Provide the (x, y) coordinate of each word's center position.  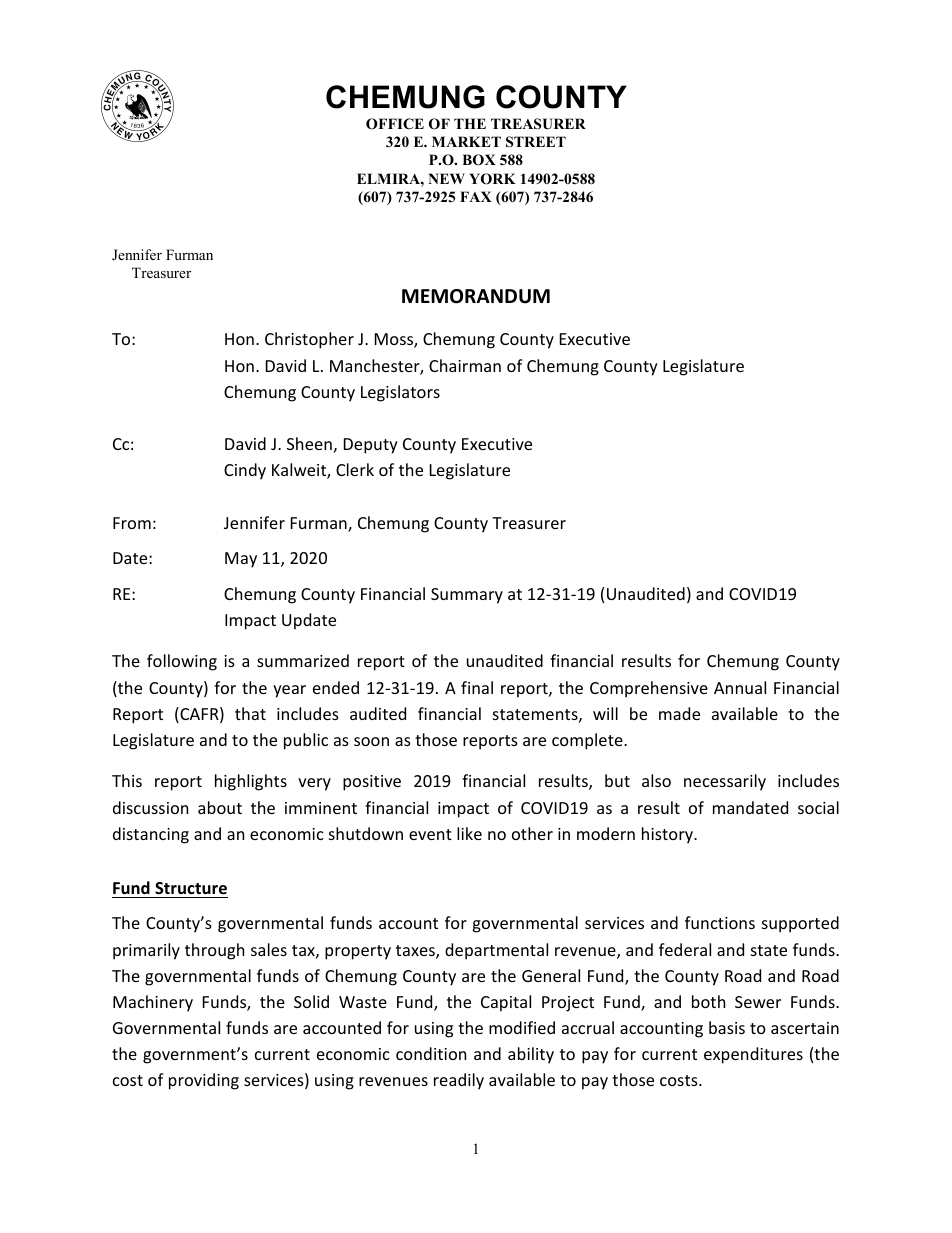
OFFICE (395, 124)
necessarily (725, 782)
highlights (251, 782)
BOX (479, 160)
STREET (536, 142)
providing (204, 1081)
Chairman (465, 365)
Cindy (245, 471)
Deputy (371, 446)
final (477, 687)
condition (431, 1053)
